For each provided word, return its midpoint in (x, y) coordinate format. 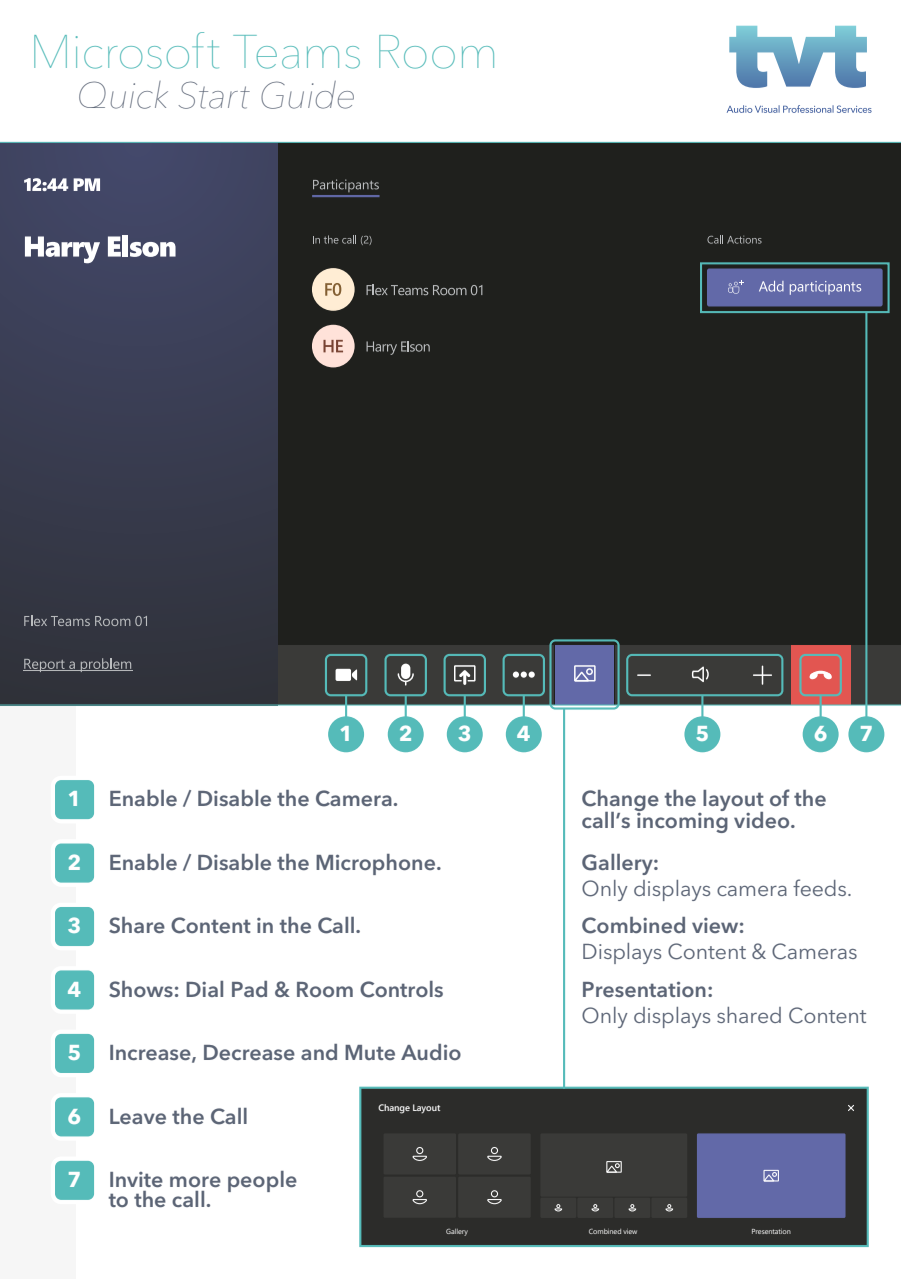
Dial (204, 989)
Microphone (377, 864)
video (763, 820)
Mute (370, 1052)
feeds (821, 887)
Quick (123, 95)
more (195, 1181)
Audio (431, 1052)
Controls (401, 989)
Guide (307, 95)
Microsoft (126, 50)
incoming (682, 821)
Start (214, 95)
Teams (296, 52)
